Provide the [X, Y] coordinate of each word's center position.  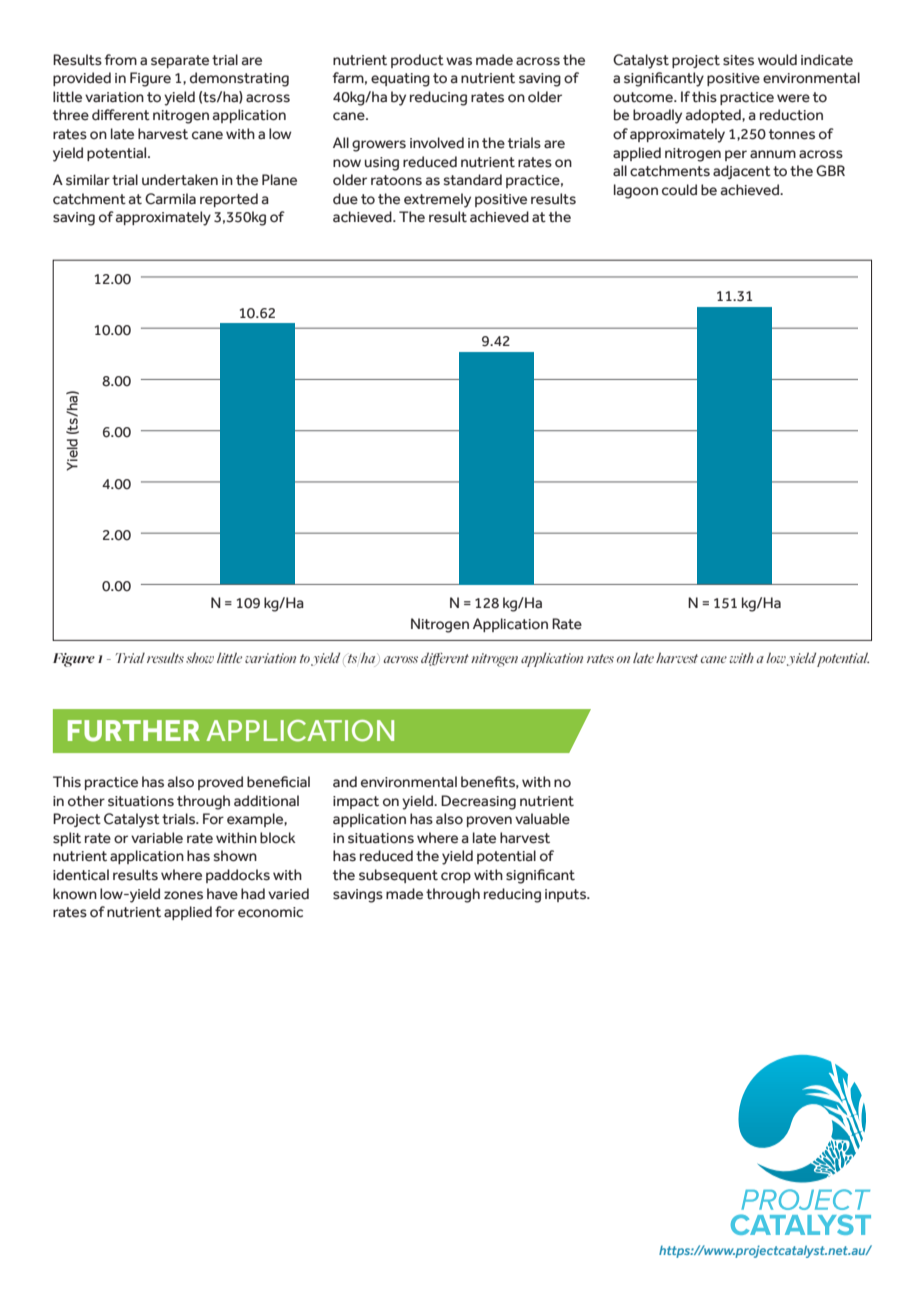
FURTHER [134, 731]
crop [456, 877]
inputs [567, 895]
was [459, 61]
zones [183, 895]
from [120, 60]
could [679, 190]
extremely [437, 200]
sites [738, 60]
